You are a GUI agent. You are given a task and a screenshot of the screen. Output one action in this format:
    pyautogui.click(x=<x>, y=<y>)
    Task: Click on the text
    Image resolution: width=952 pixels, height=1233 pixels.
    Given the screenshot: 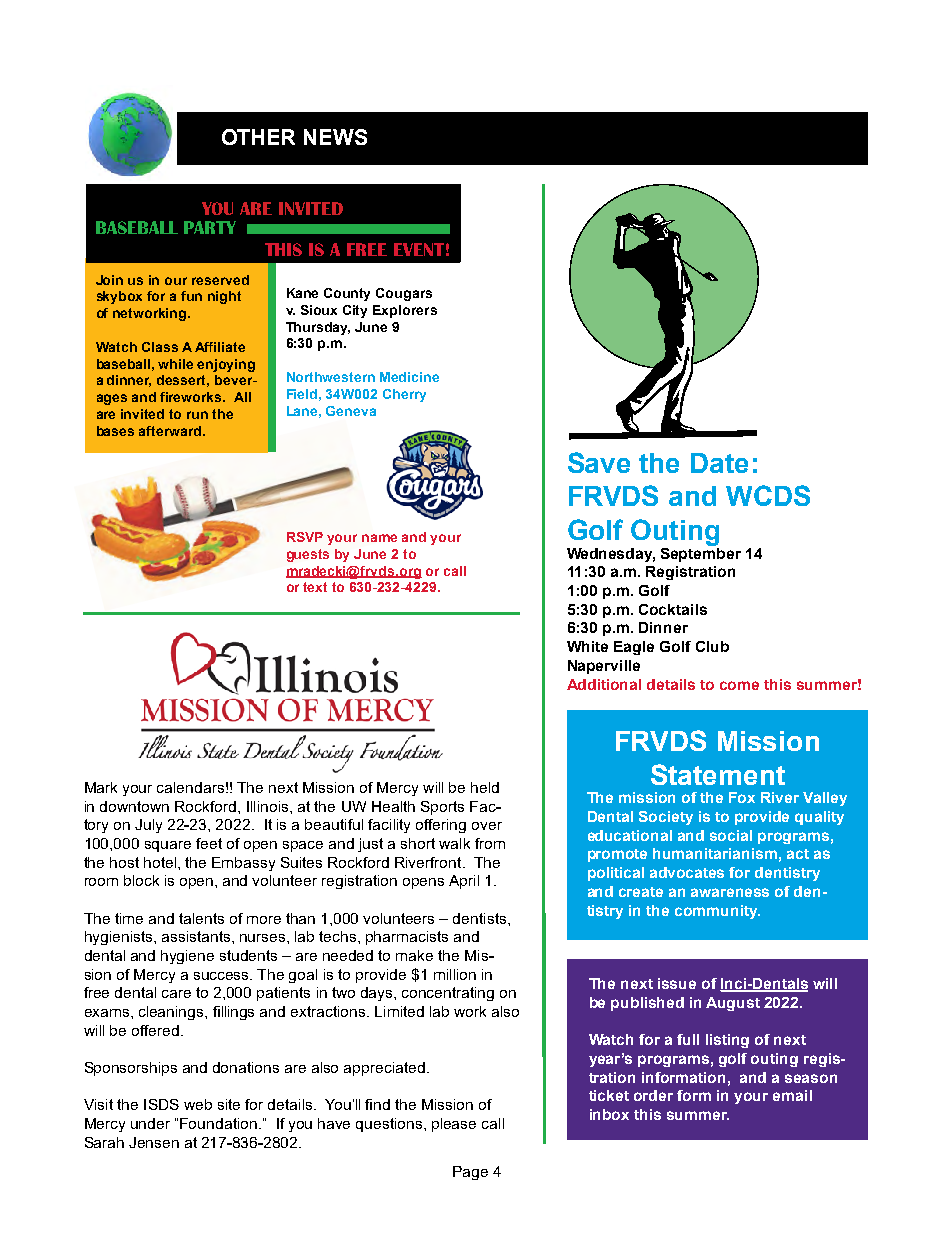 What is the action you would take?
    pyautogui.click(x=315, y=587)
